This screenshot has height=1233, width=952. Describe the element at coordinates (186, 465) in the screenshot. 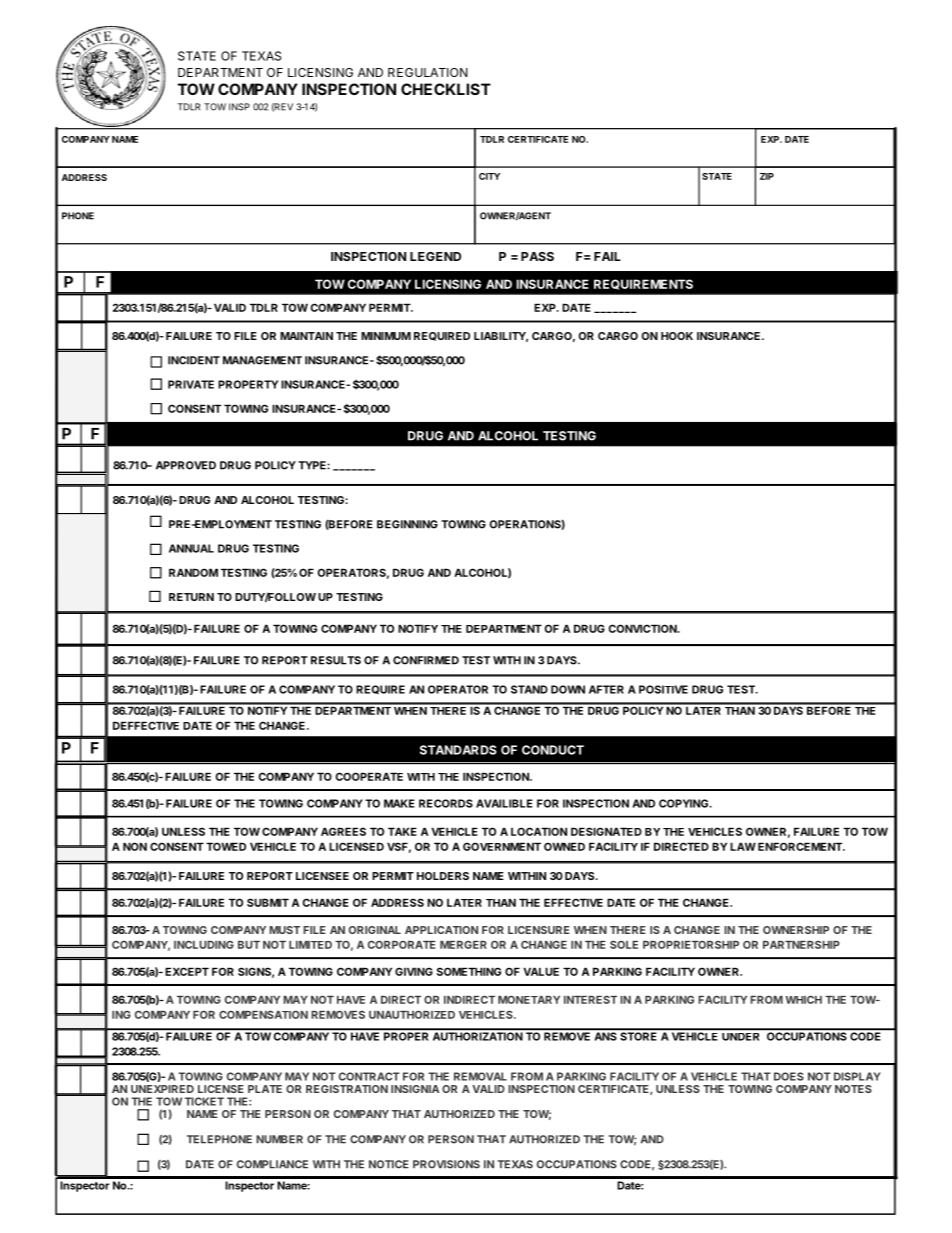

I see `APPROVED` at that location.
